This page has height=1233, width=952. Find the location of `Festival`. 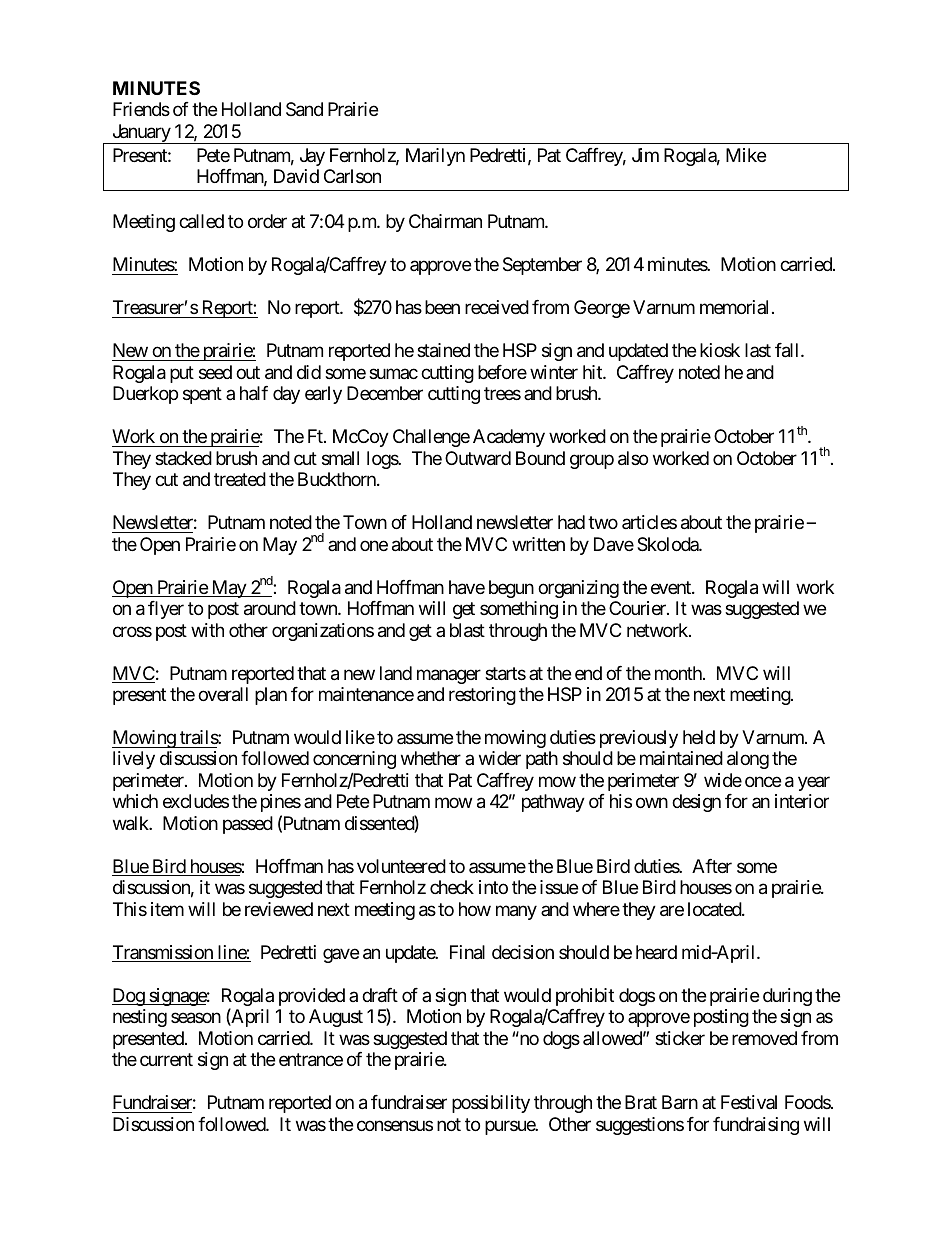

Festival is located at coordinates (749, 1102).
